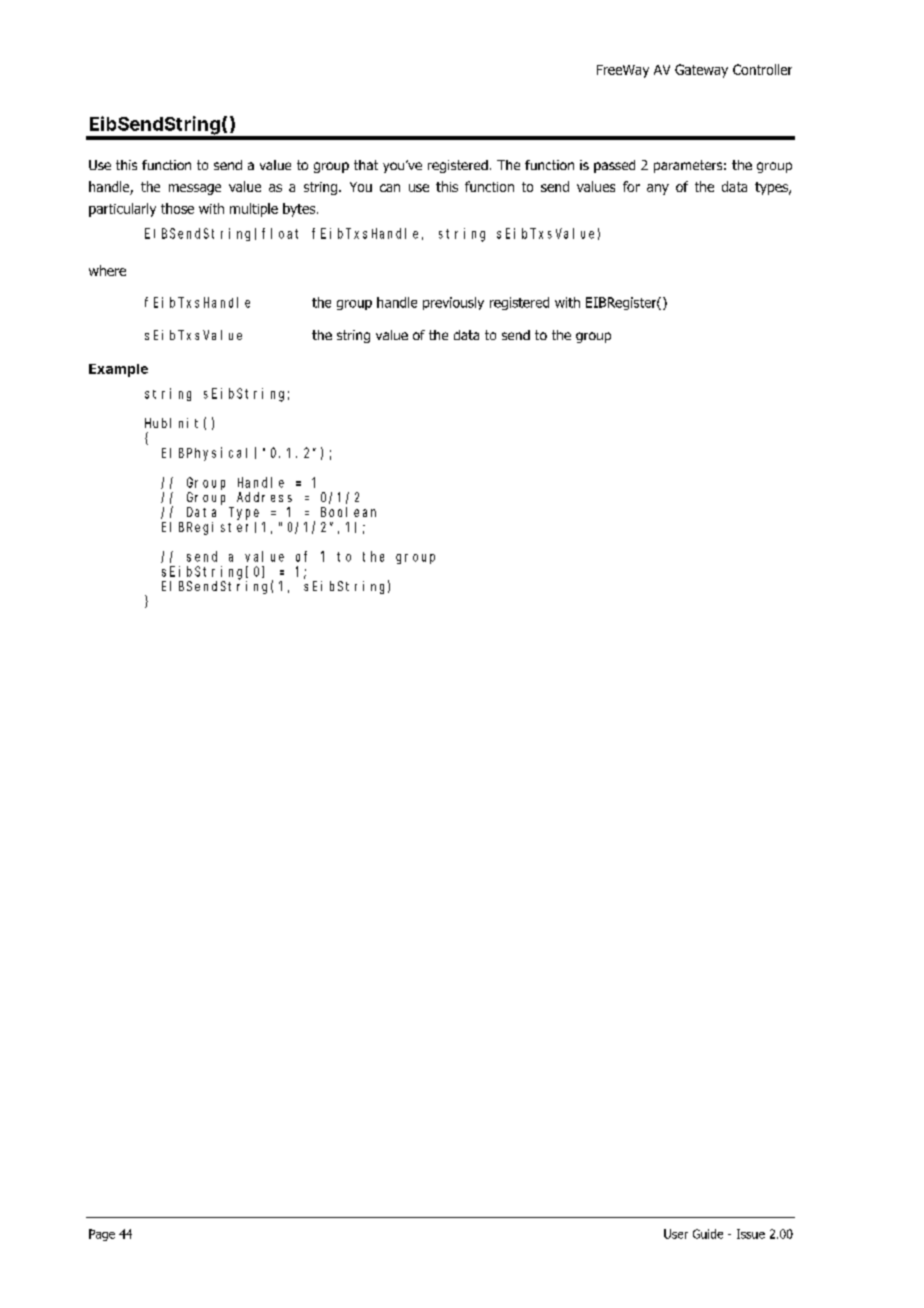 This screenshot has height=1308, width=924. What do you see at coordinates (701, 71) in the screenshot?
I see `Gateway` at bounding box center [701, 71].
